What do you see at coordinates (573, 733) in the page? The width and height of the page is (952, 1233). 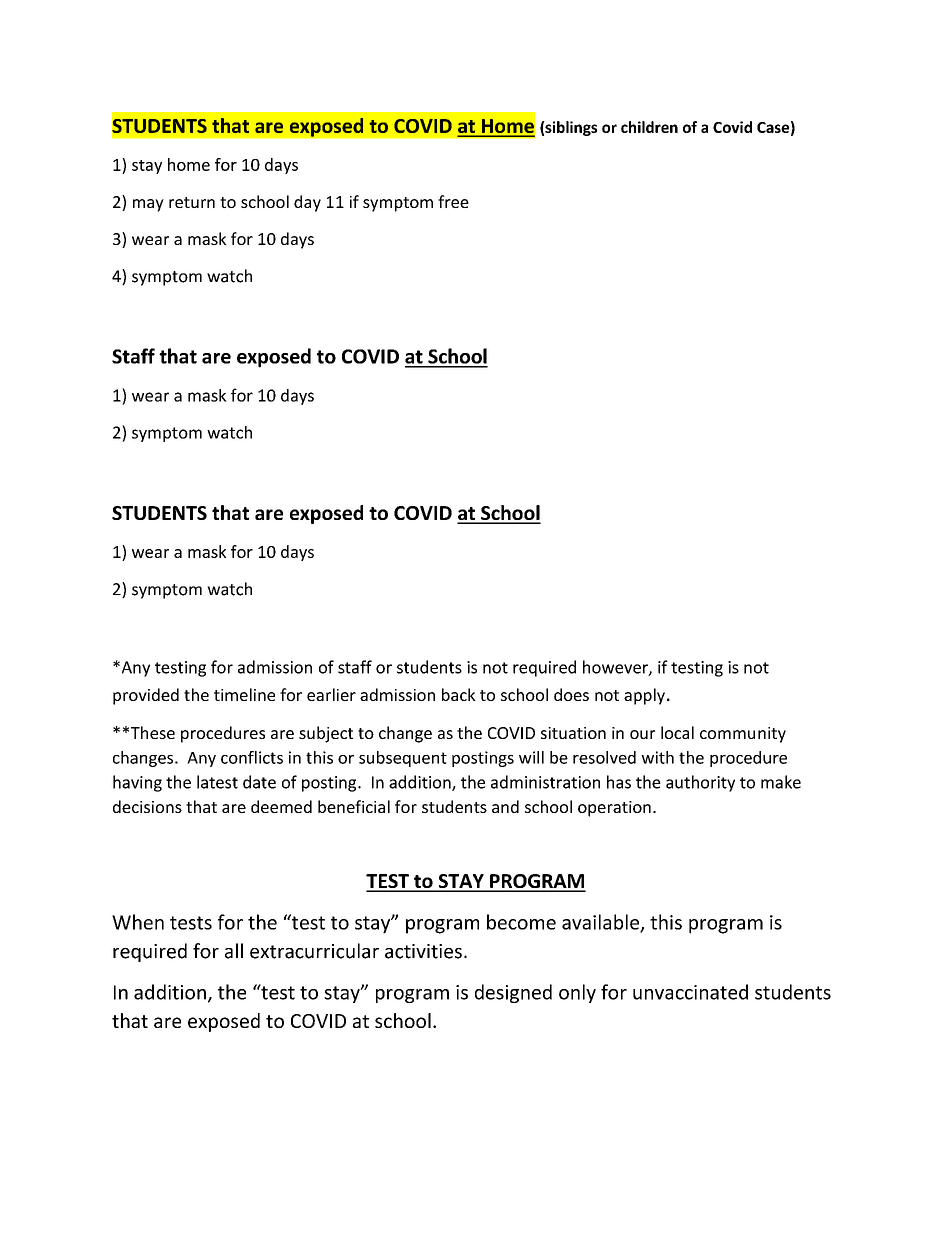 I see `situation` at bounding box center [573, 733].
